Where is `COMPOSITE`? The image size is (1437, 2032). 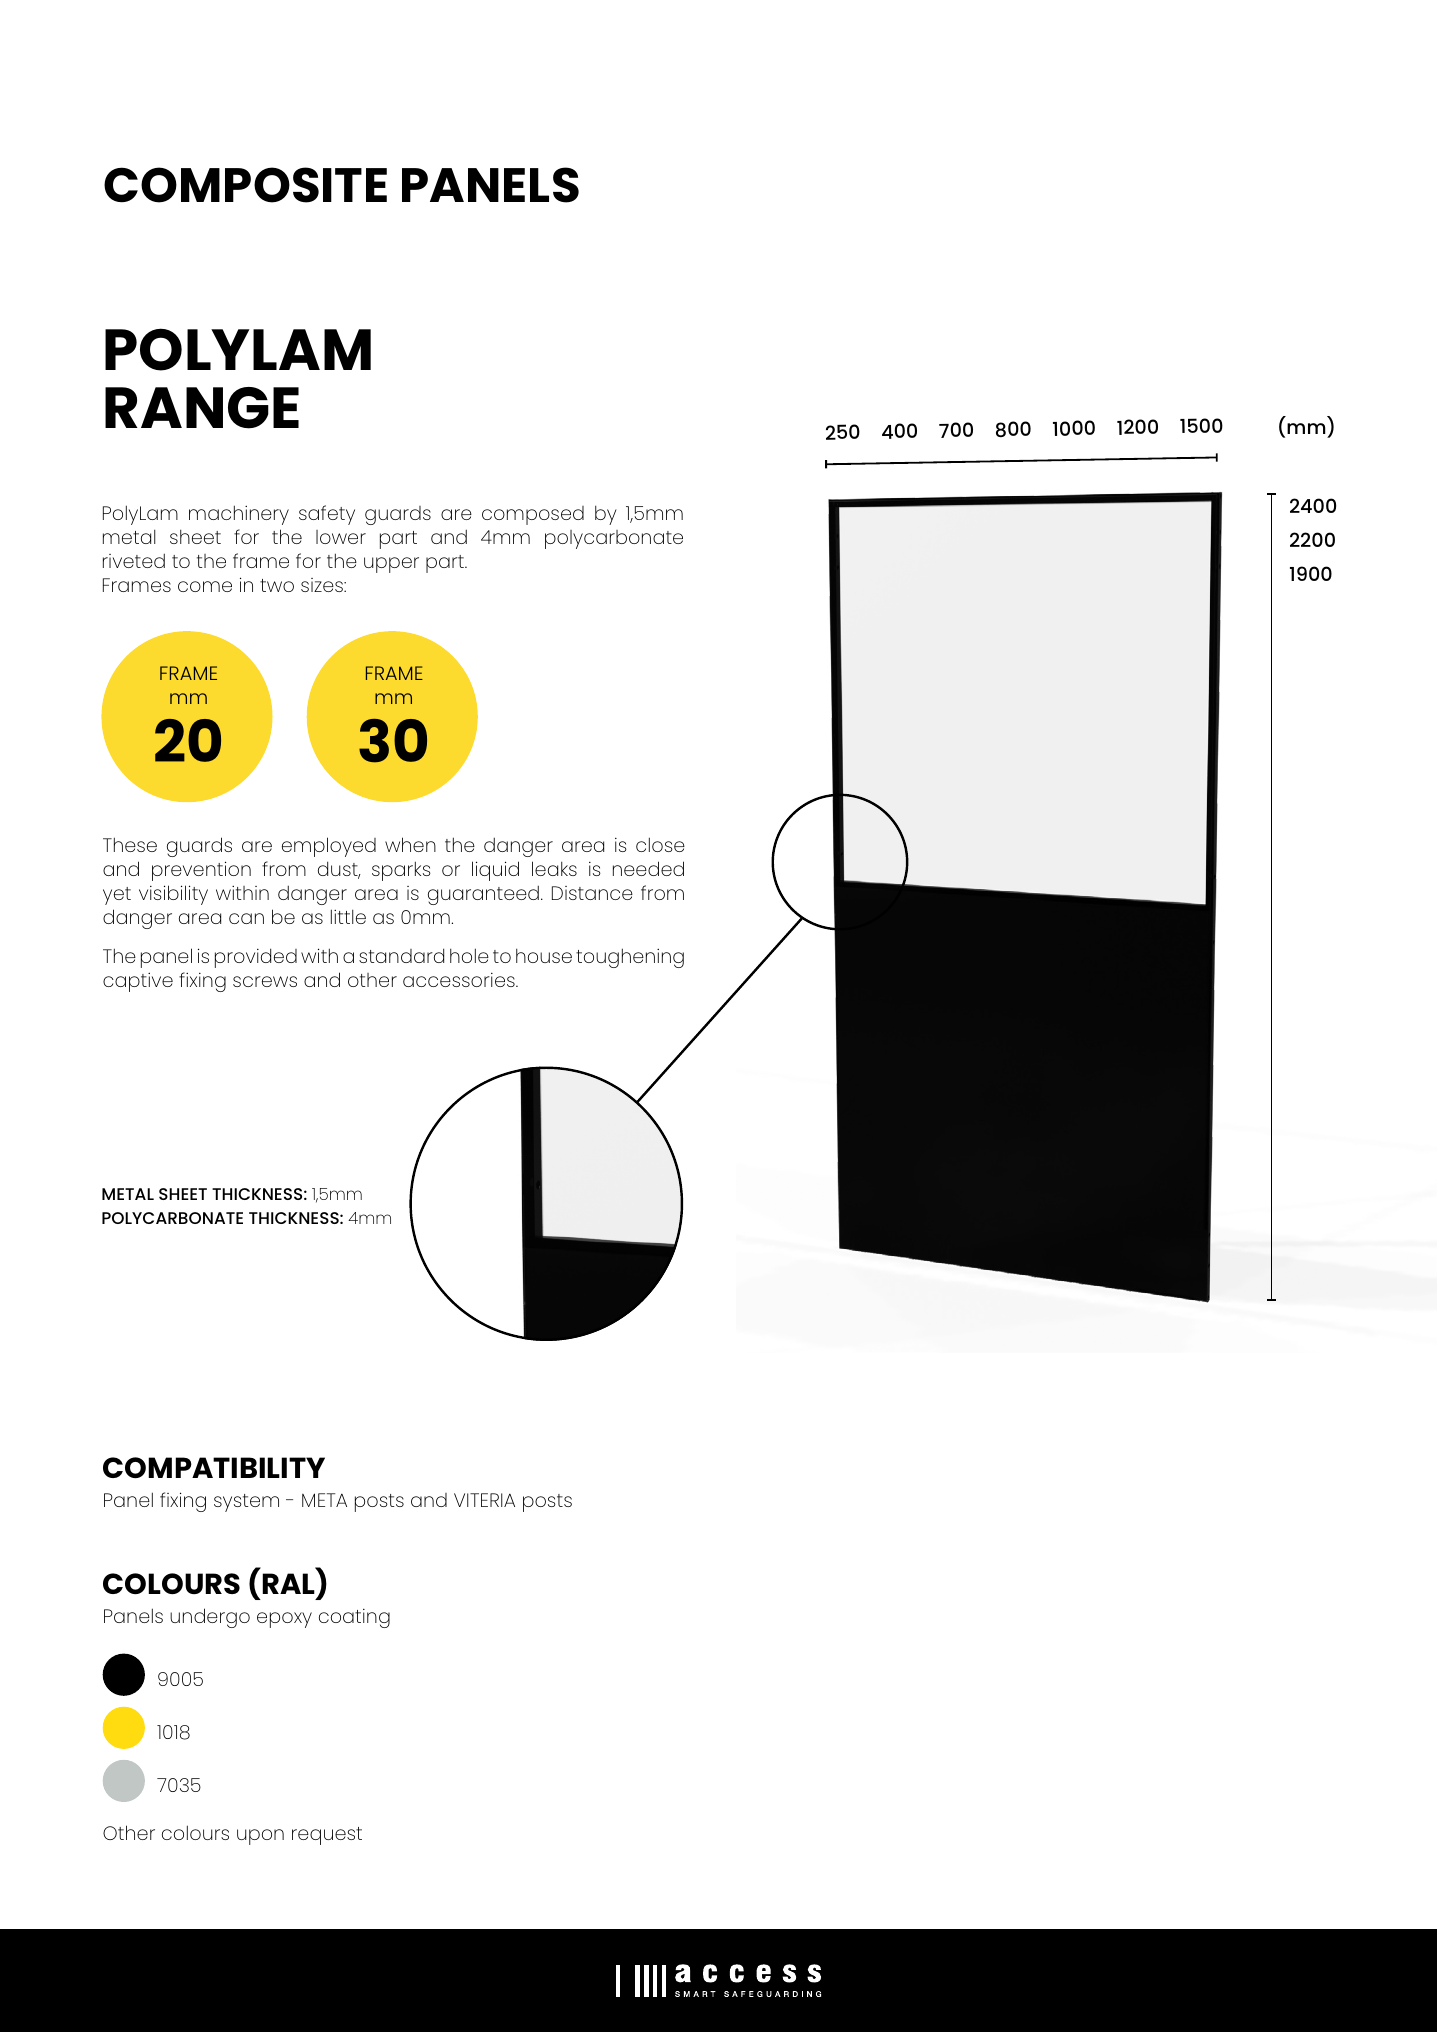 COMPOSITE is located at coordinates (245, 185).
